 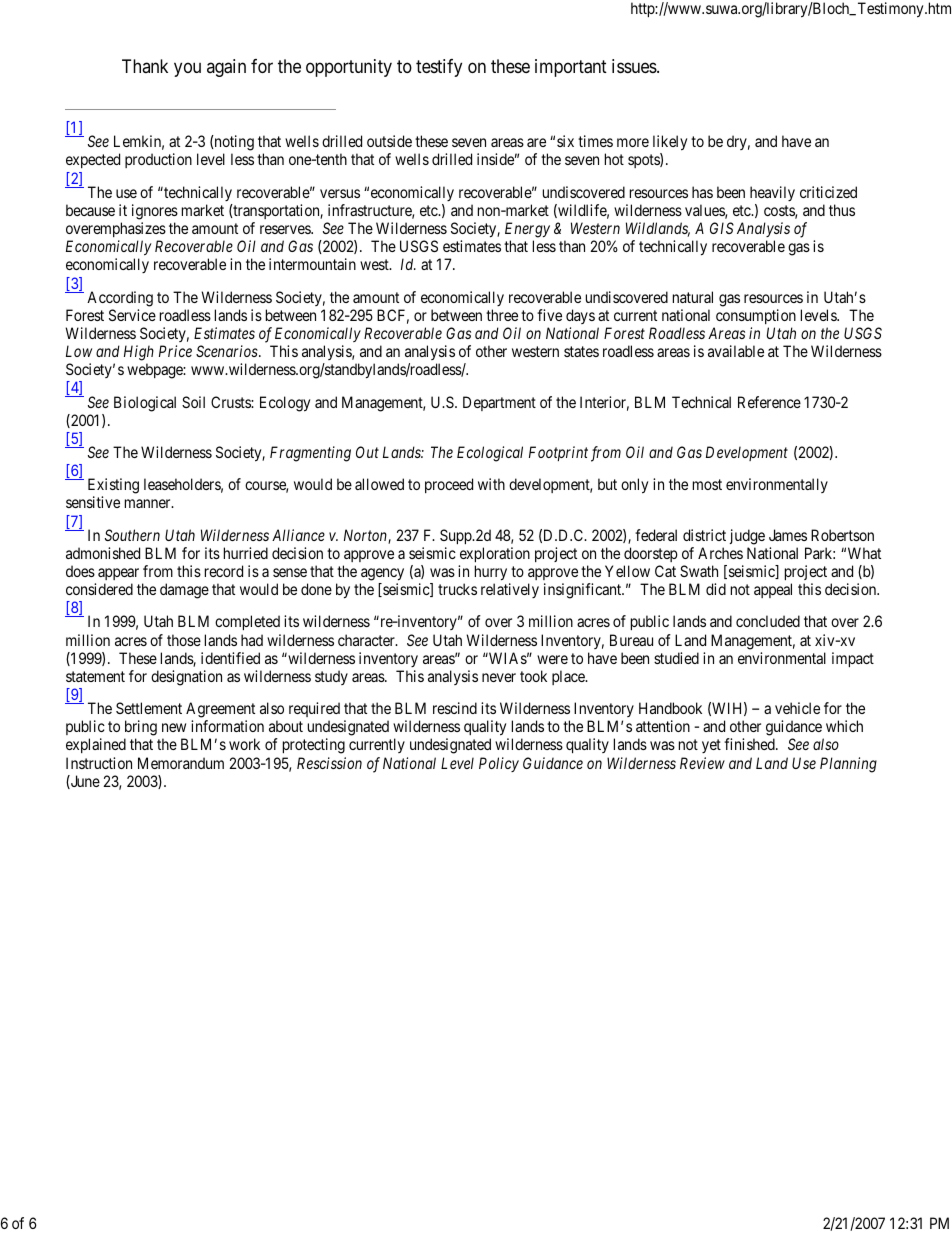 What do you see at coordinates (527, 230) in the screenshot?
I see `Energy` at bounding box center [527, 230].
